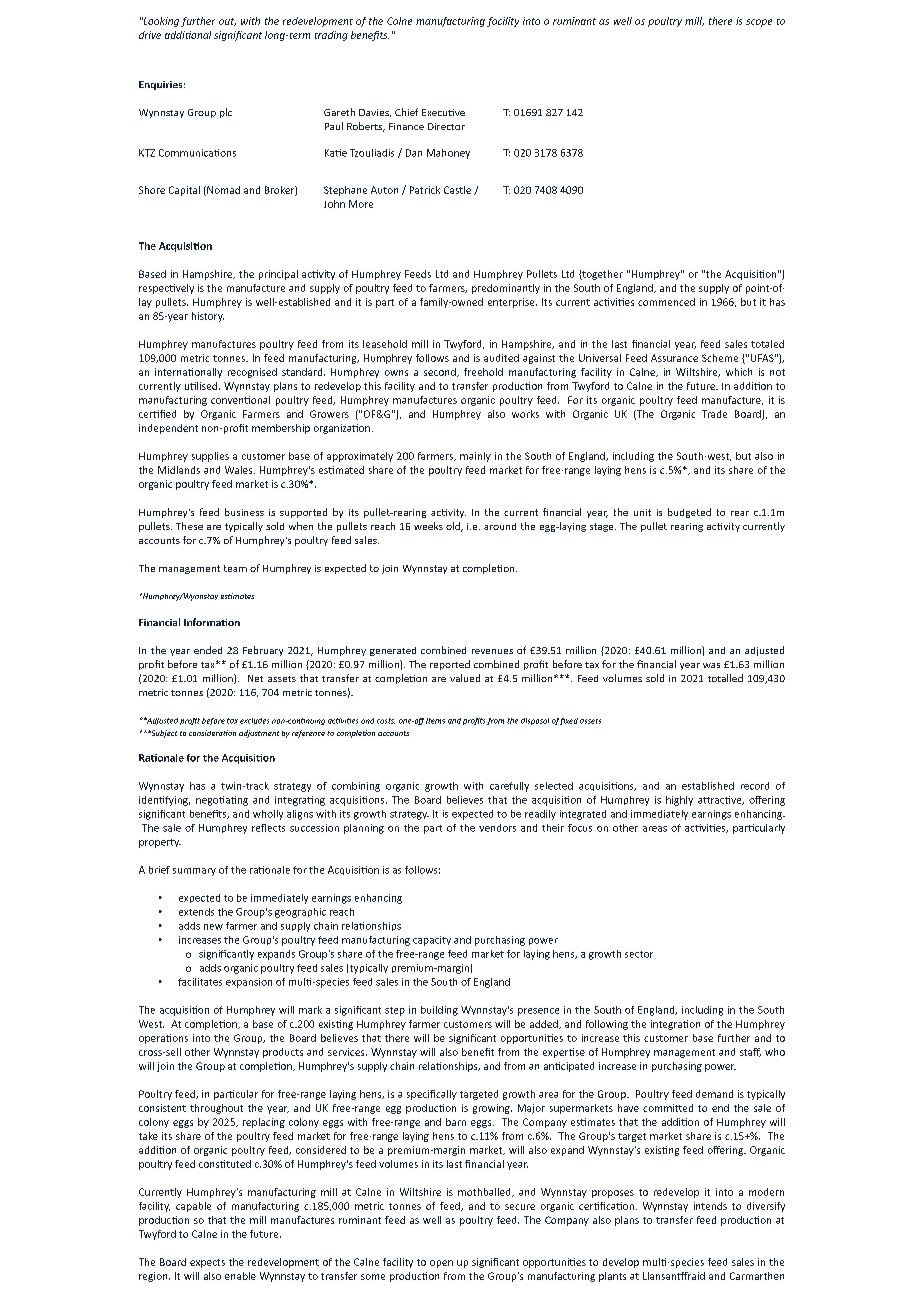 This screenshot has height=1308, width=924. What do you see at coordinates (441, 1264) in the screenshot?
I see `open` at bounding box center [441, 1264].
